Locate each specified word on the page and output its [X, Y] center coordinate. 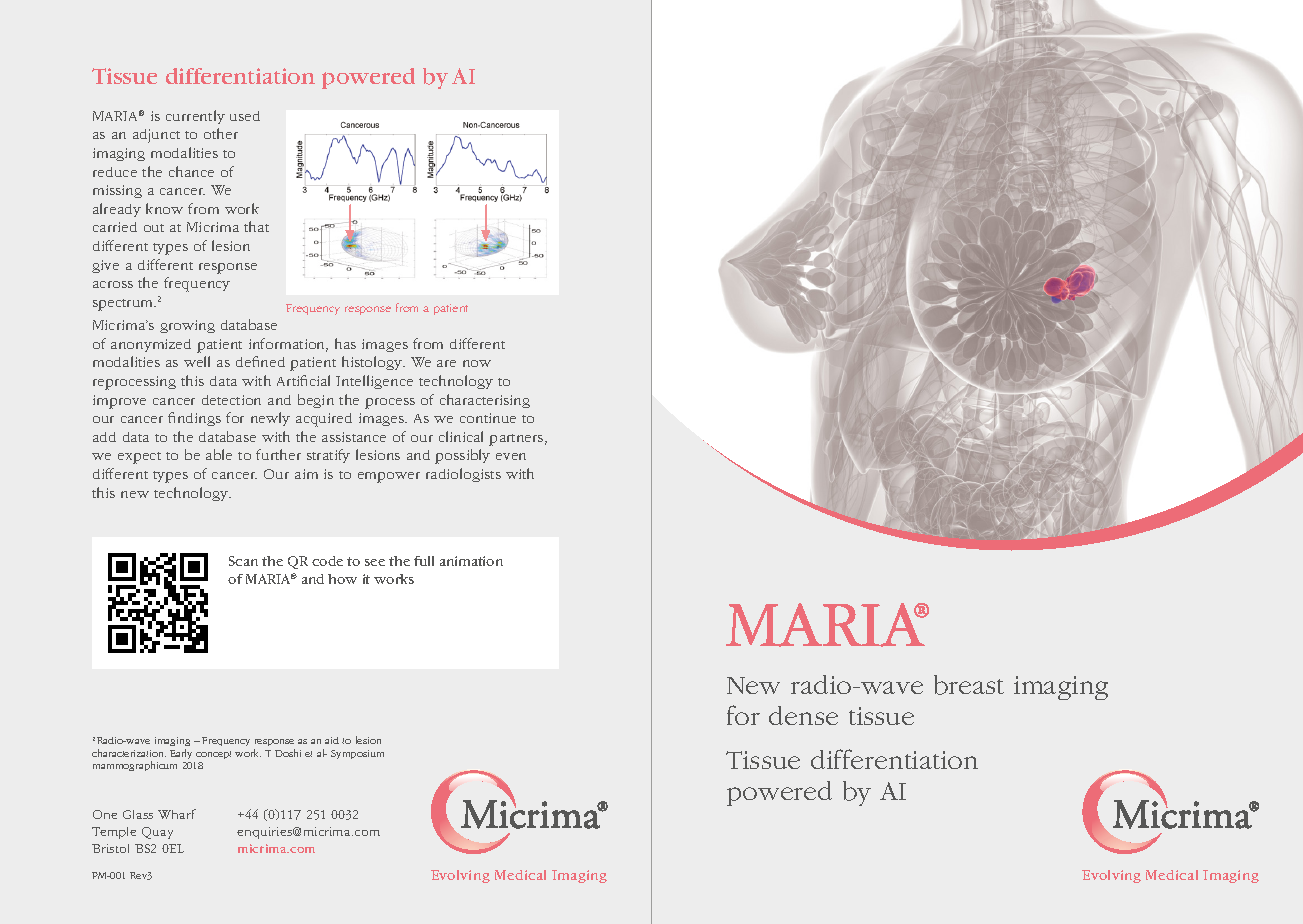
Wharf [177, 814]
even [511, 456]
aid [332, 740]
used [245, 116]
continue [488, 418]
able [219, 454]
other [221, 133]
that [256, 226]
